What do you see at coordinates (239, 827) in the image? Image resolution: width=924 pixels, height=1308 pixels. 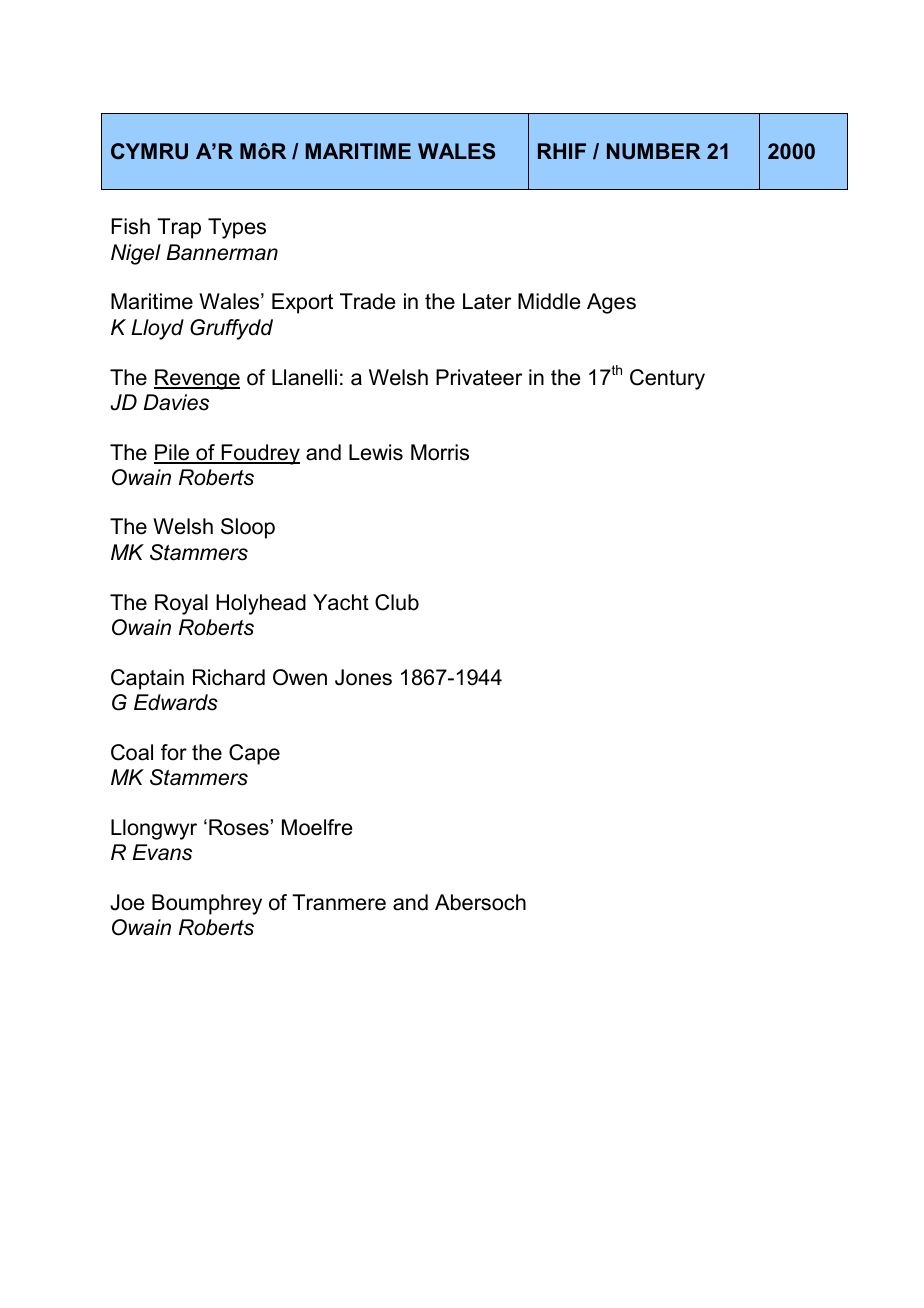 I see `Roses` at bounding box center [239, 827].
